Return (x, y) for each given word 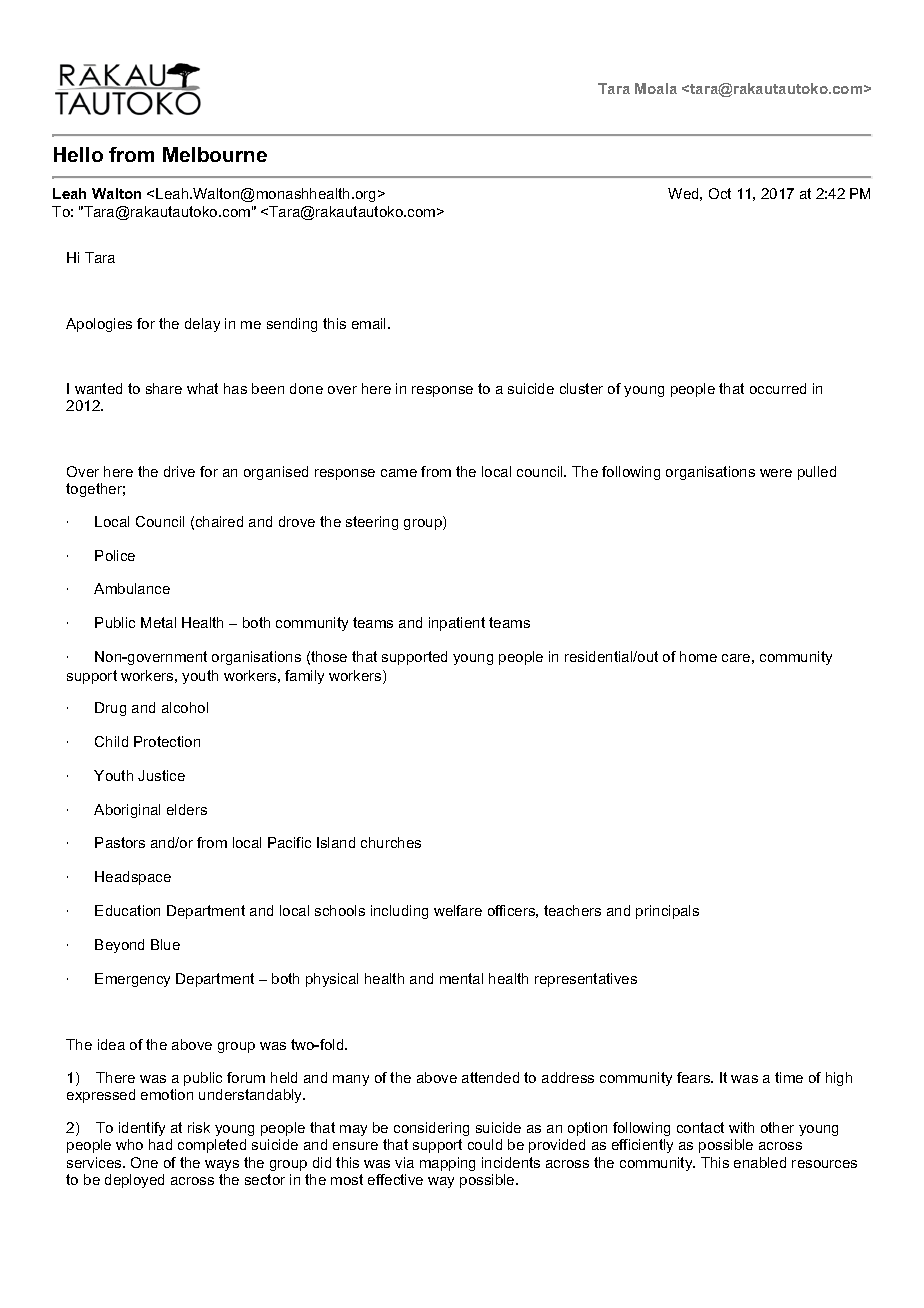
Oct (720, 193)
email (370, 323)
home (698, 656)
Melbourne (215, 154)
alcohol (185, 707)
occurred (778, 388)
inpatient (457, 624)
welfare (458, 910)
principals (667, 912)
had (160, 1144)
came (399, 473)
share (164, 388)
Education (127, 910)
